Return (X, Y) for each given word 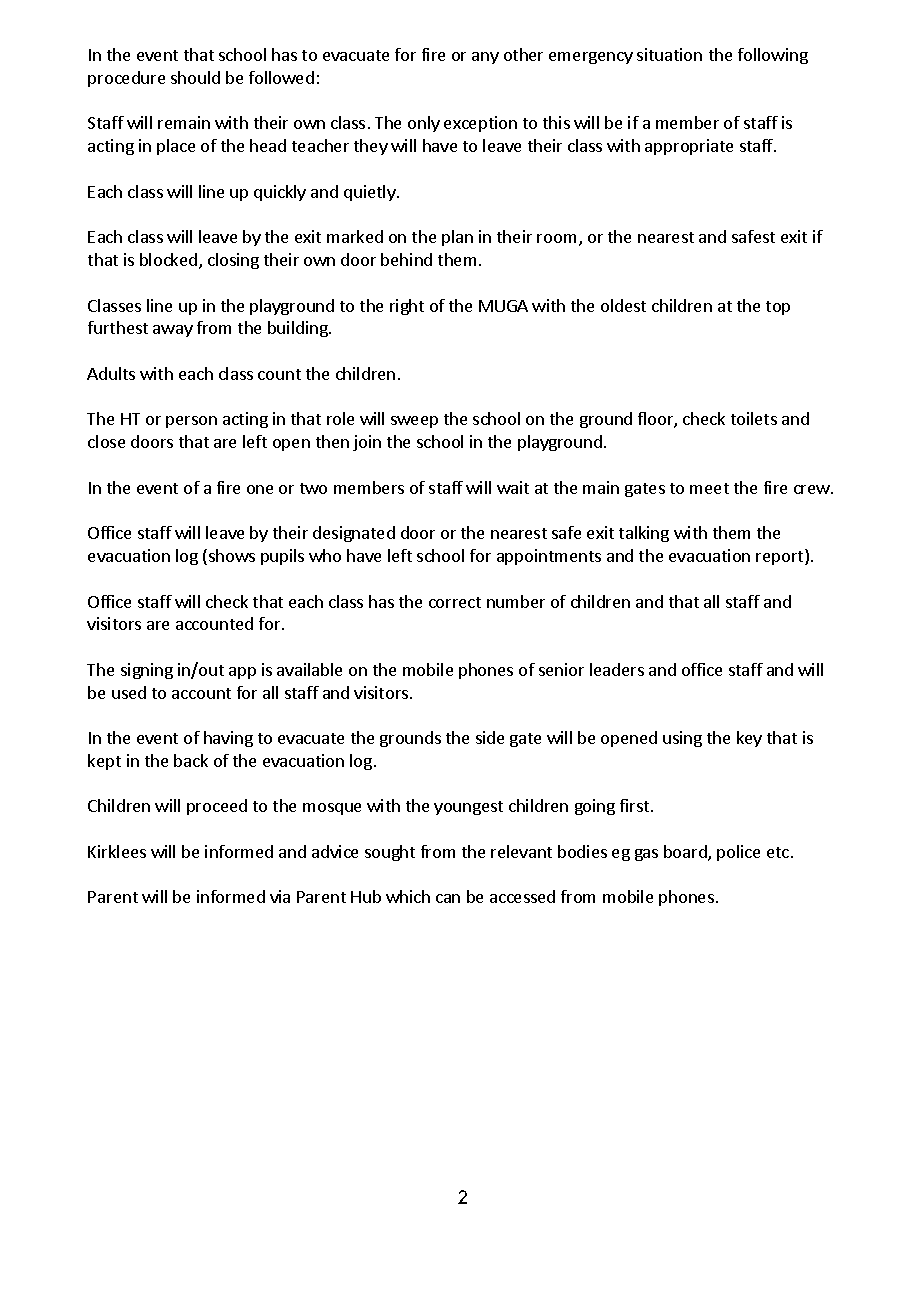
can (448, 898)
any (485, 58)
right (407, 307)
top (778, 308)
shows (232, 555)
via (280, 896)
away (173, 331)
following (773, 56)
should (195, 77)
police (738, 853)
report (781, 557)
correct (455, 602)
